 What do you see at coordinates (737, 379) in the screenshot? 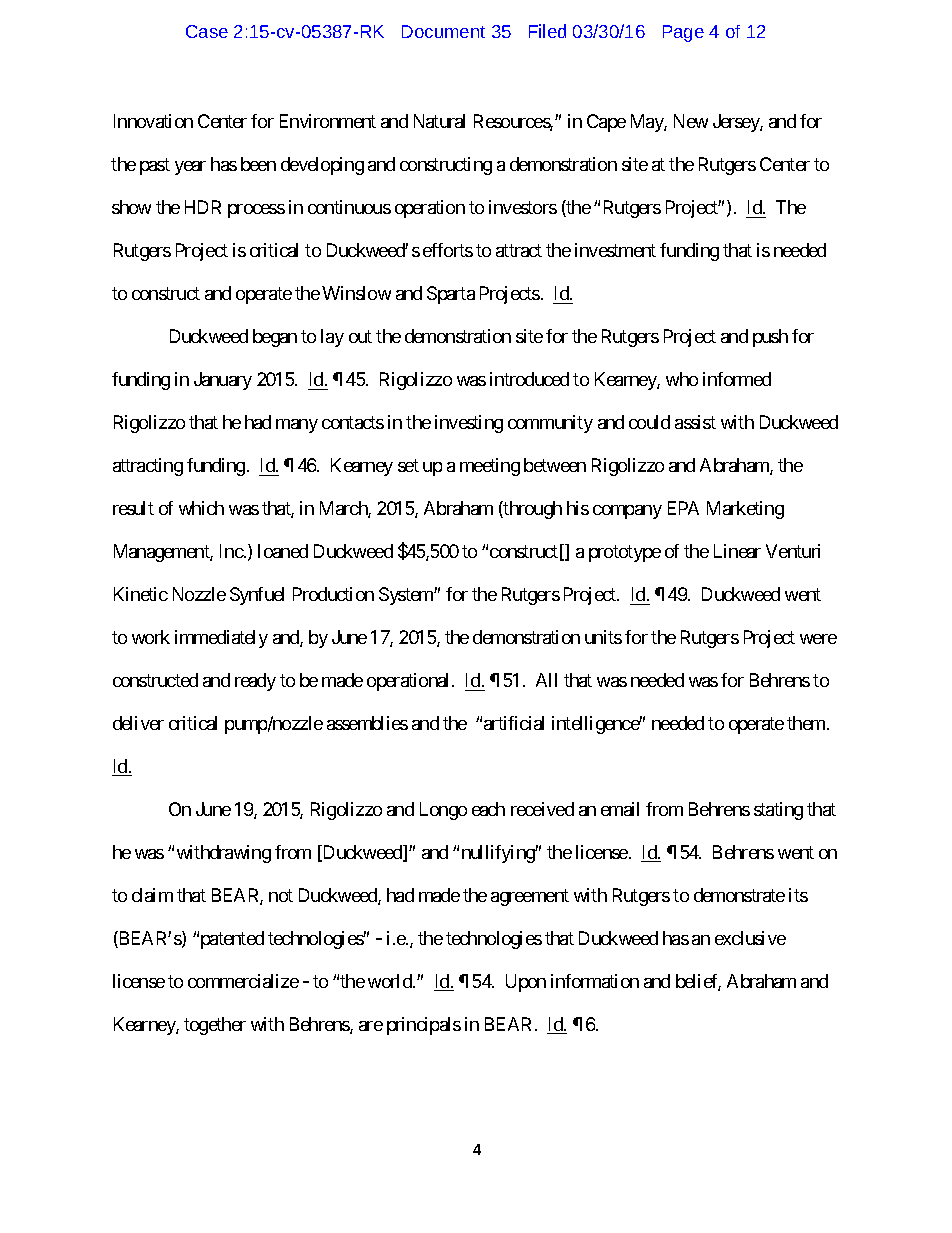
I see `informed` at bounding box center [737, 379].
